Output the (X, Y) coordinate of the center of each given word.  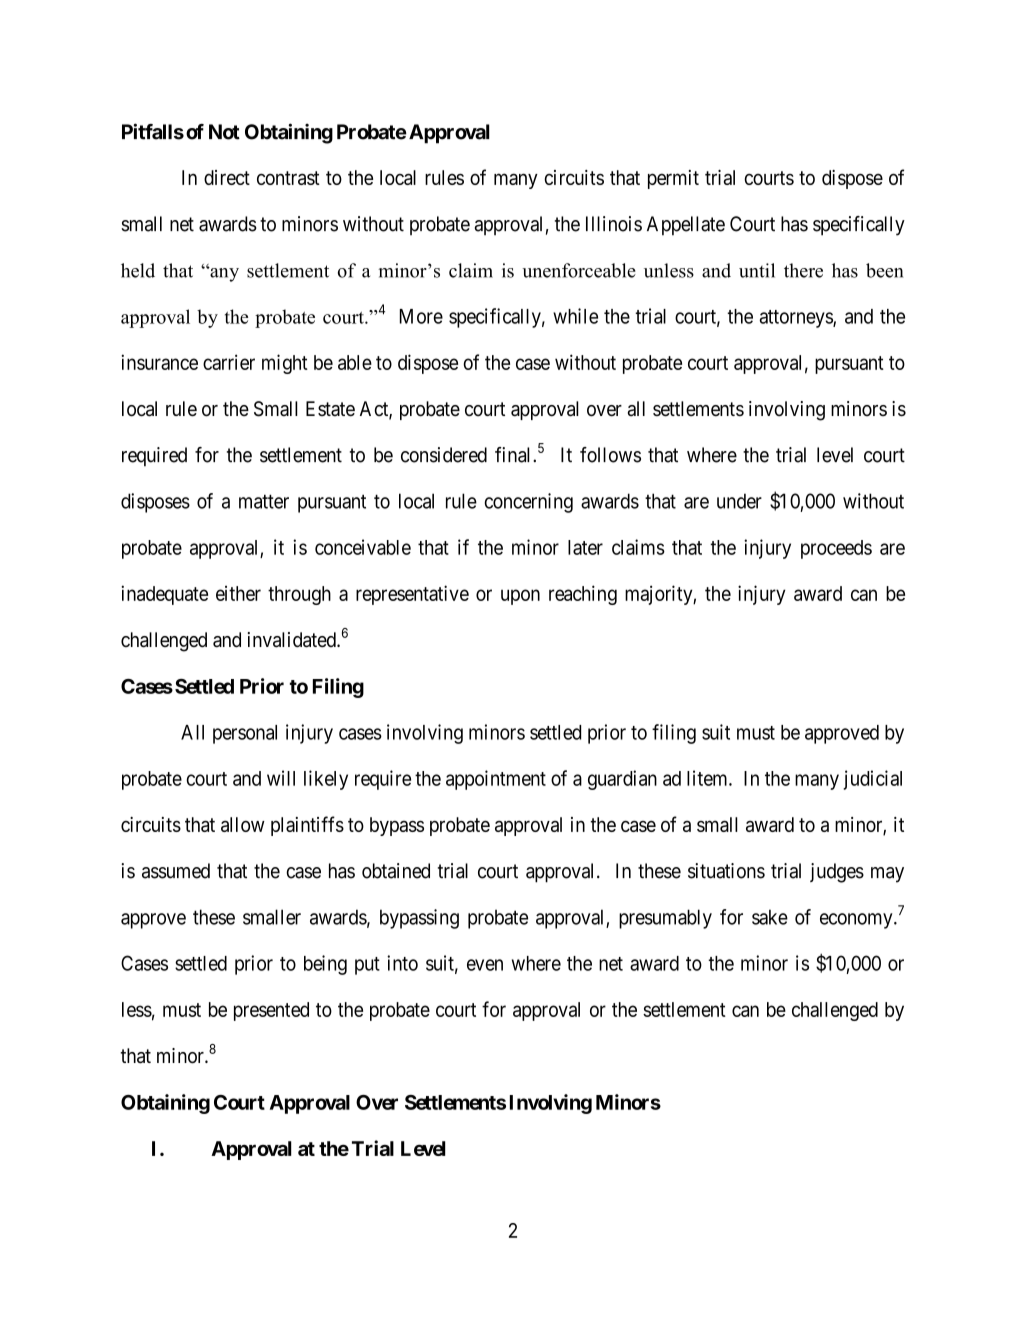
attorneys (796, 319)
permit (673, 179)
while (575, 316)
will (281, 778)
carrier (229, 362)
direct (227, 177)
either (238, 593)
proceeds (836, 549)
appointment (496, 780)
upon (520, 597)
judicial (872, 780)
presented (271, 1011)
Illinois (614, 224)
